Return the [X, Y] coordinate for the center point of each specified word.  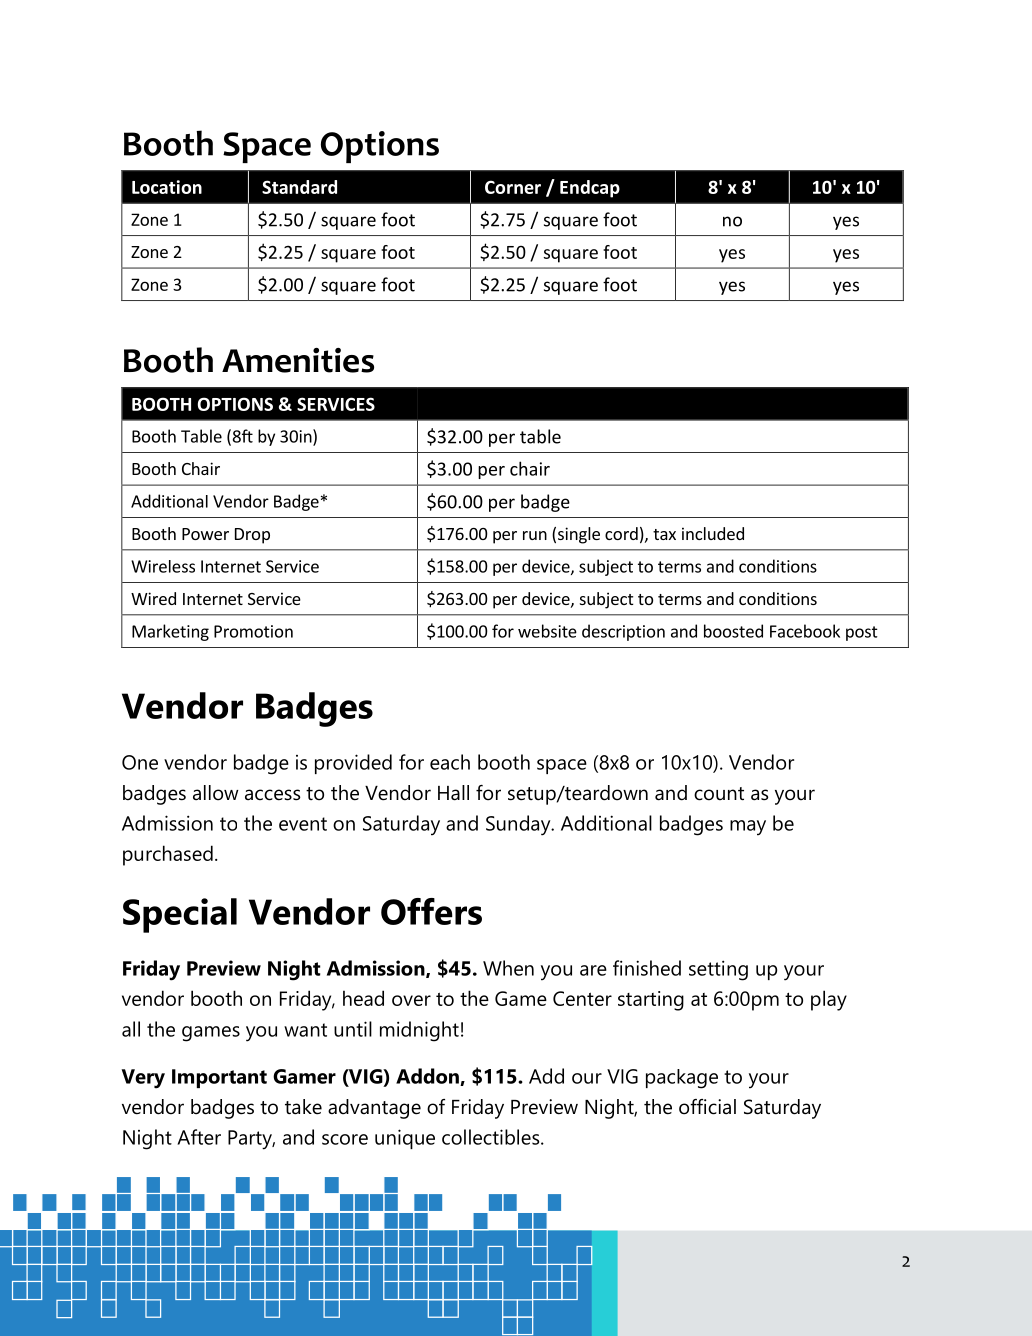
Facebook [805, 631]
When [508, 968]
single [579, 535]
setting [718, 970]
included [713, 533]
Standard [299, 187]
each [450, 762]
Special [180, 915]
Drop [252, 536]
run [535, 535]
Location [167, 187]
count [719, 794]
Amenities [298, 360]
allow [216, 793]
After [199, 1137]
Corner [513, 187]
